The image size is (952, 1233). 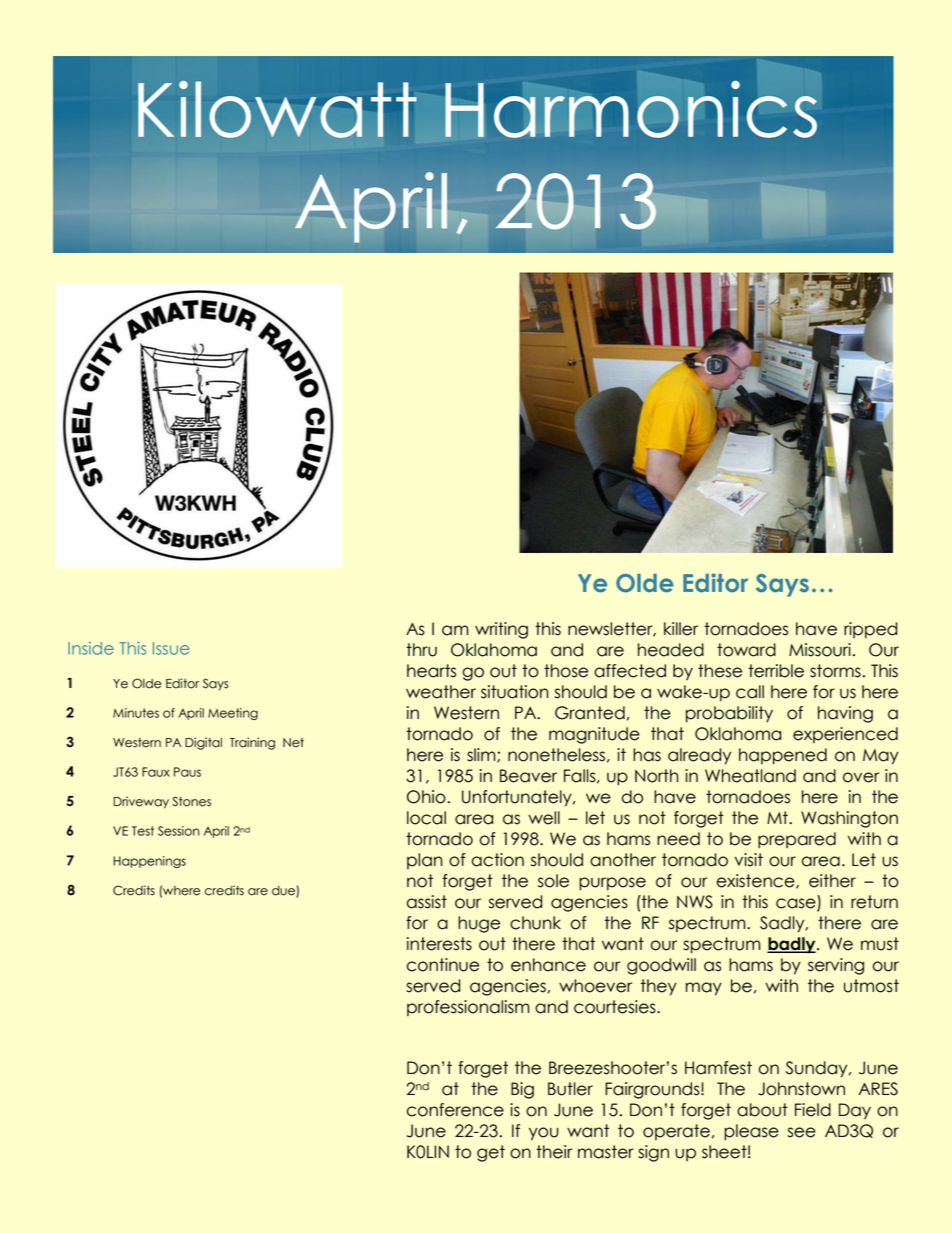 What do you see at coordinates (455, 1110) in the screenshot?
I see `conference` at bounding box center [455, 1110].
